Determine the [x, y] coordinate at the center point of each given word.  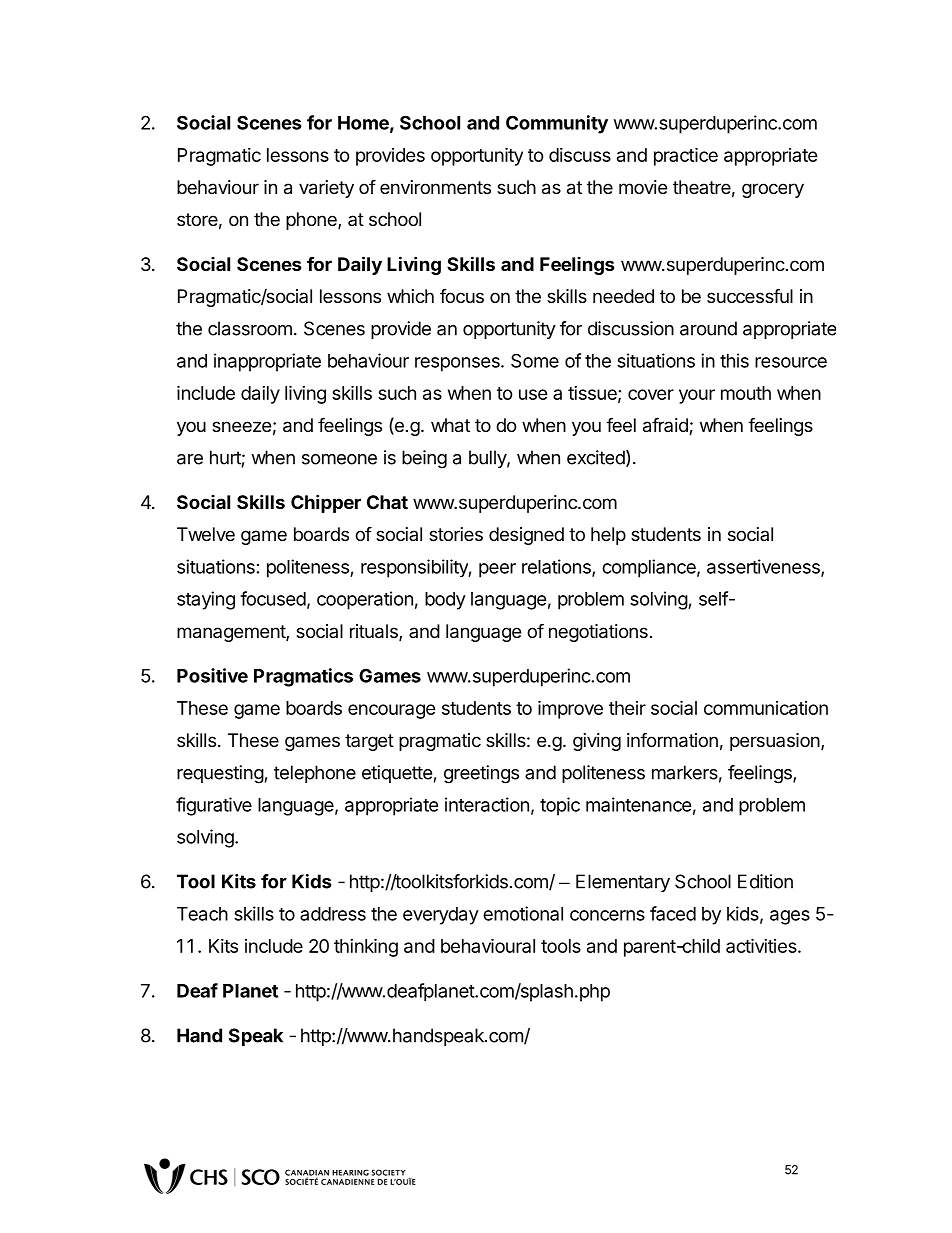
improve [570, 709]
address [333, 914]
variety [326, 189]
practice [686, 156]
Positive [212, 675]
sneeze [241, 426]
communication [766, 708]
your [697, 396]
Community [557, 124]
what [450, 425]
